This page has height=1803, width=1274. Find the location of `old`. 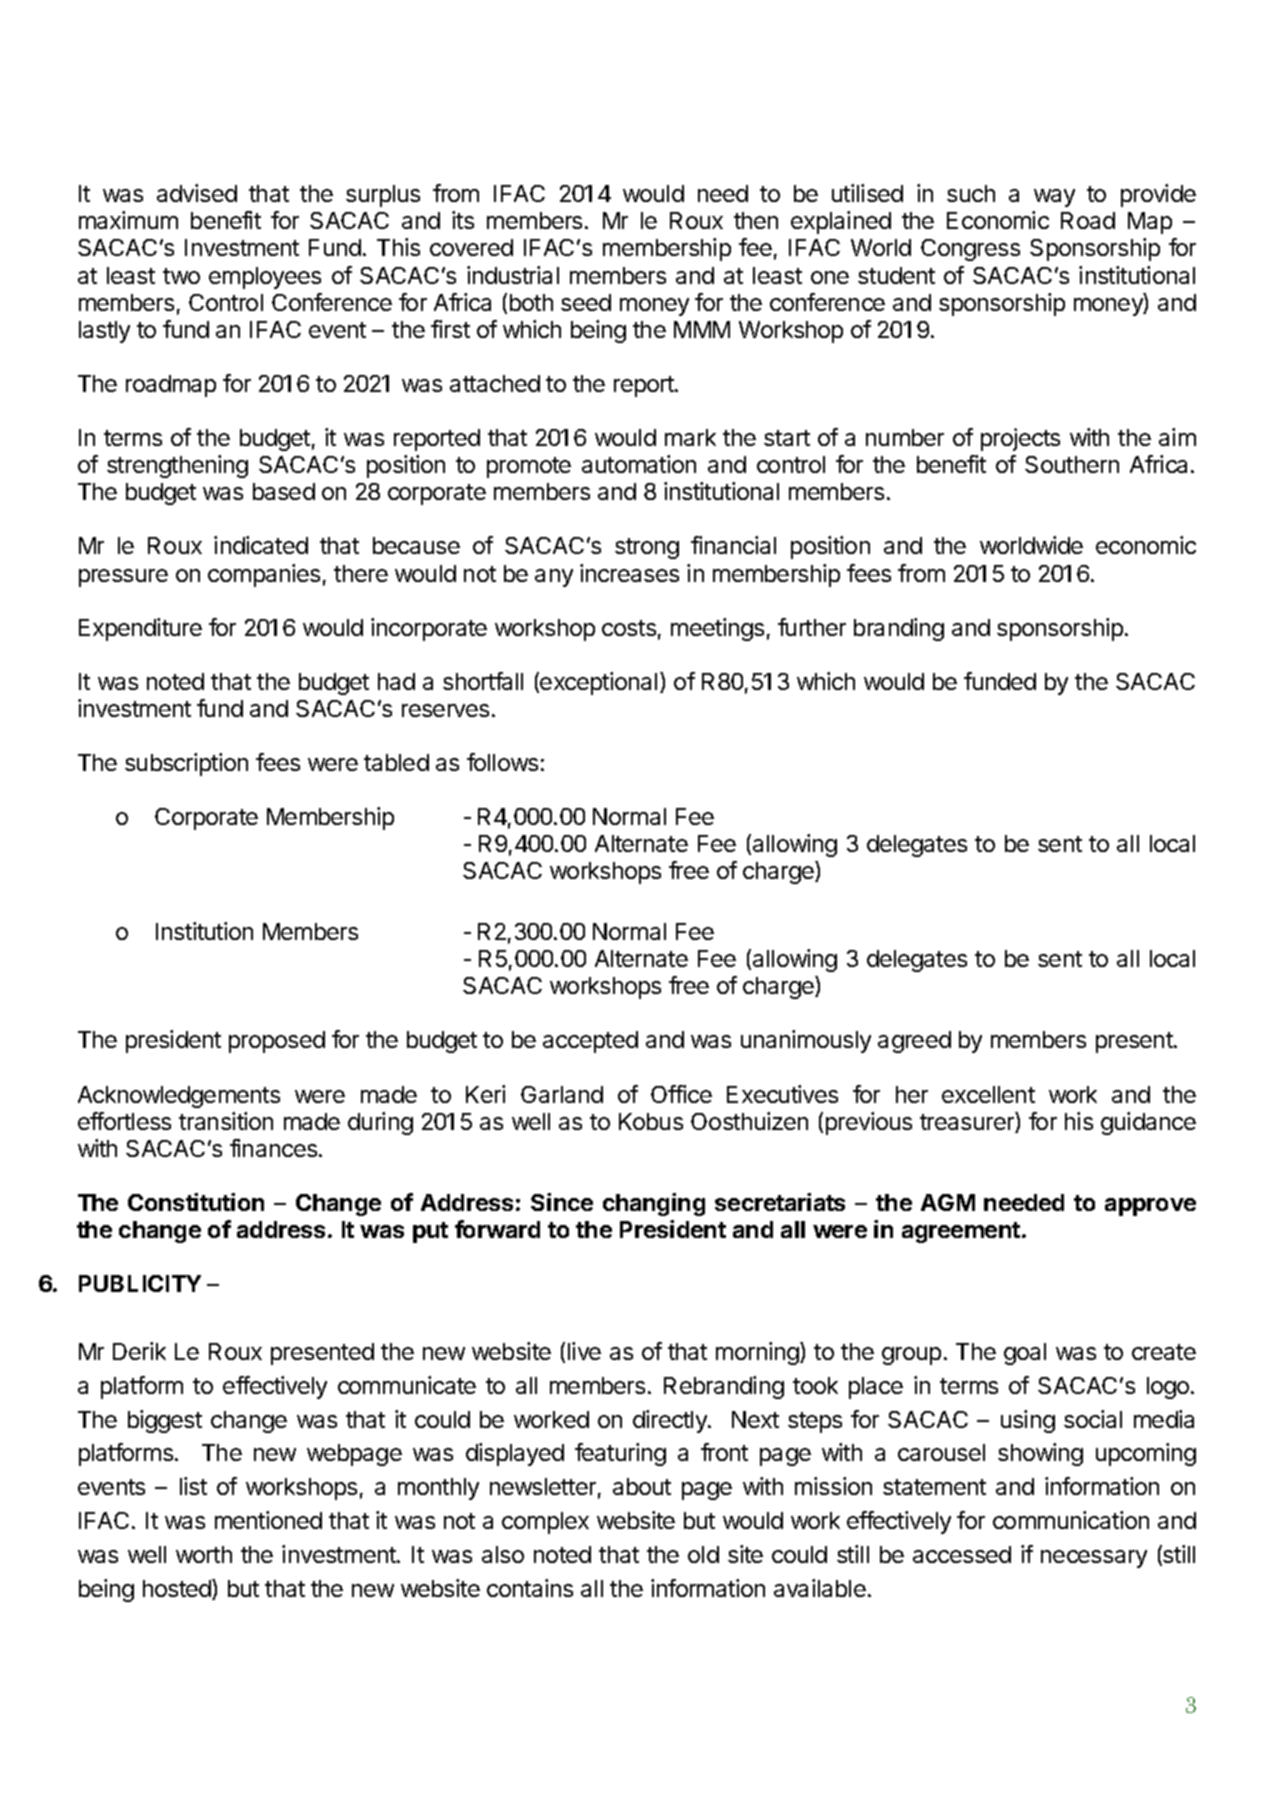

old is located at coordinates (703, 1554).
